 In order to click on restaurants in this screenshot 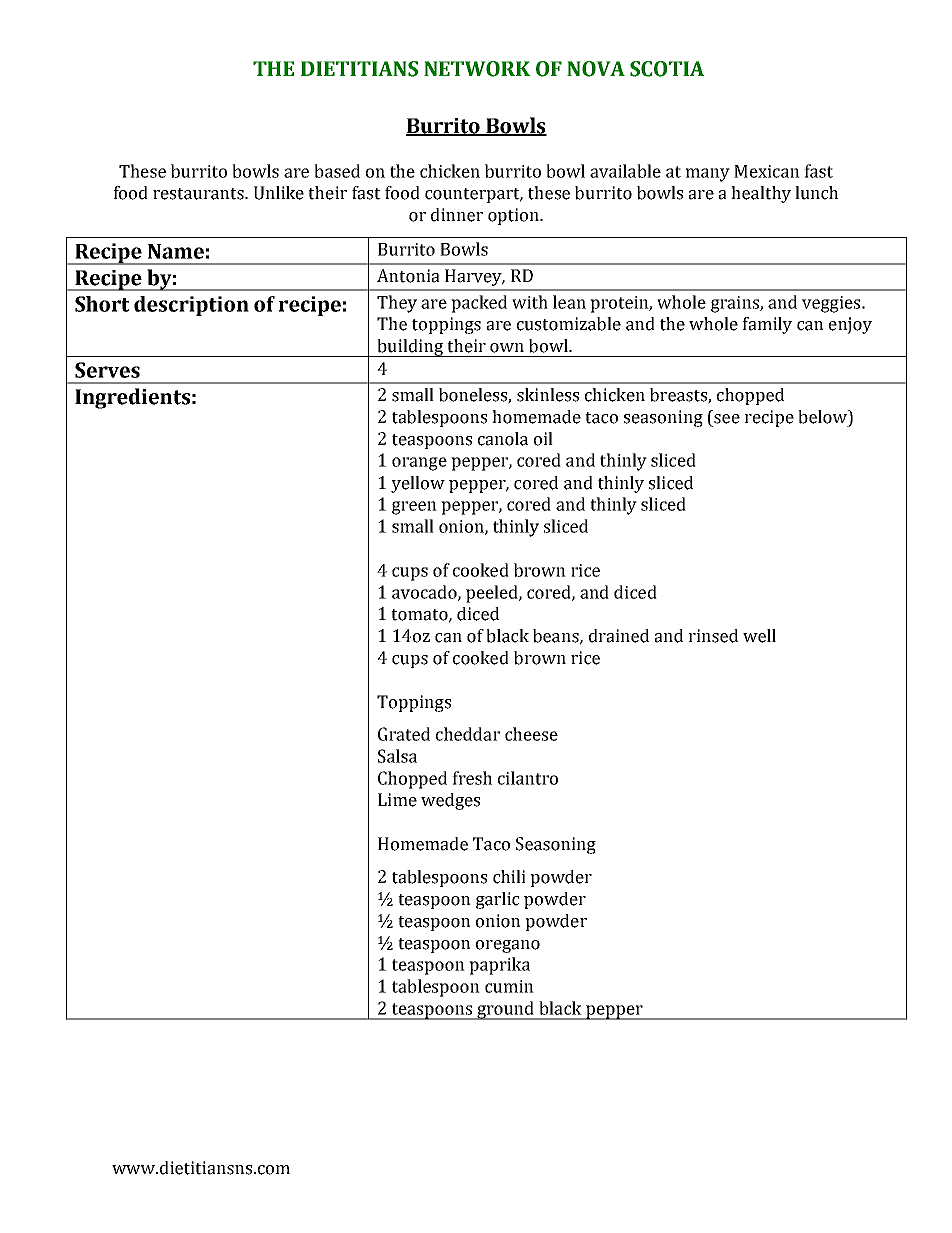, I will do `click(199, 194)`.
